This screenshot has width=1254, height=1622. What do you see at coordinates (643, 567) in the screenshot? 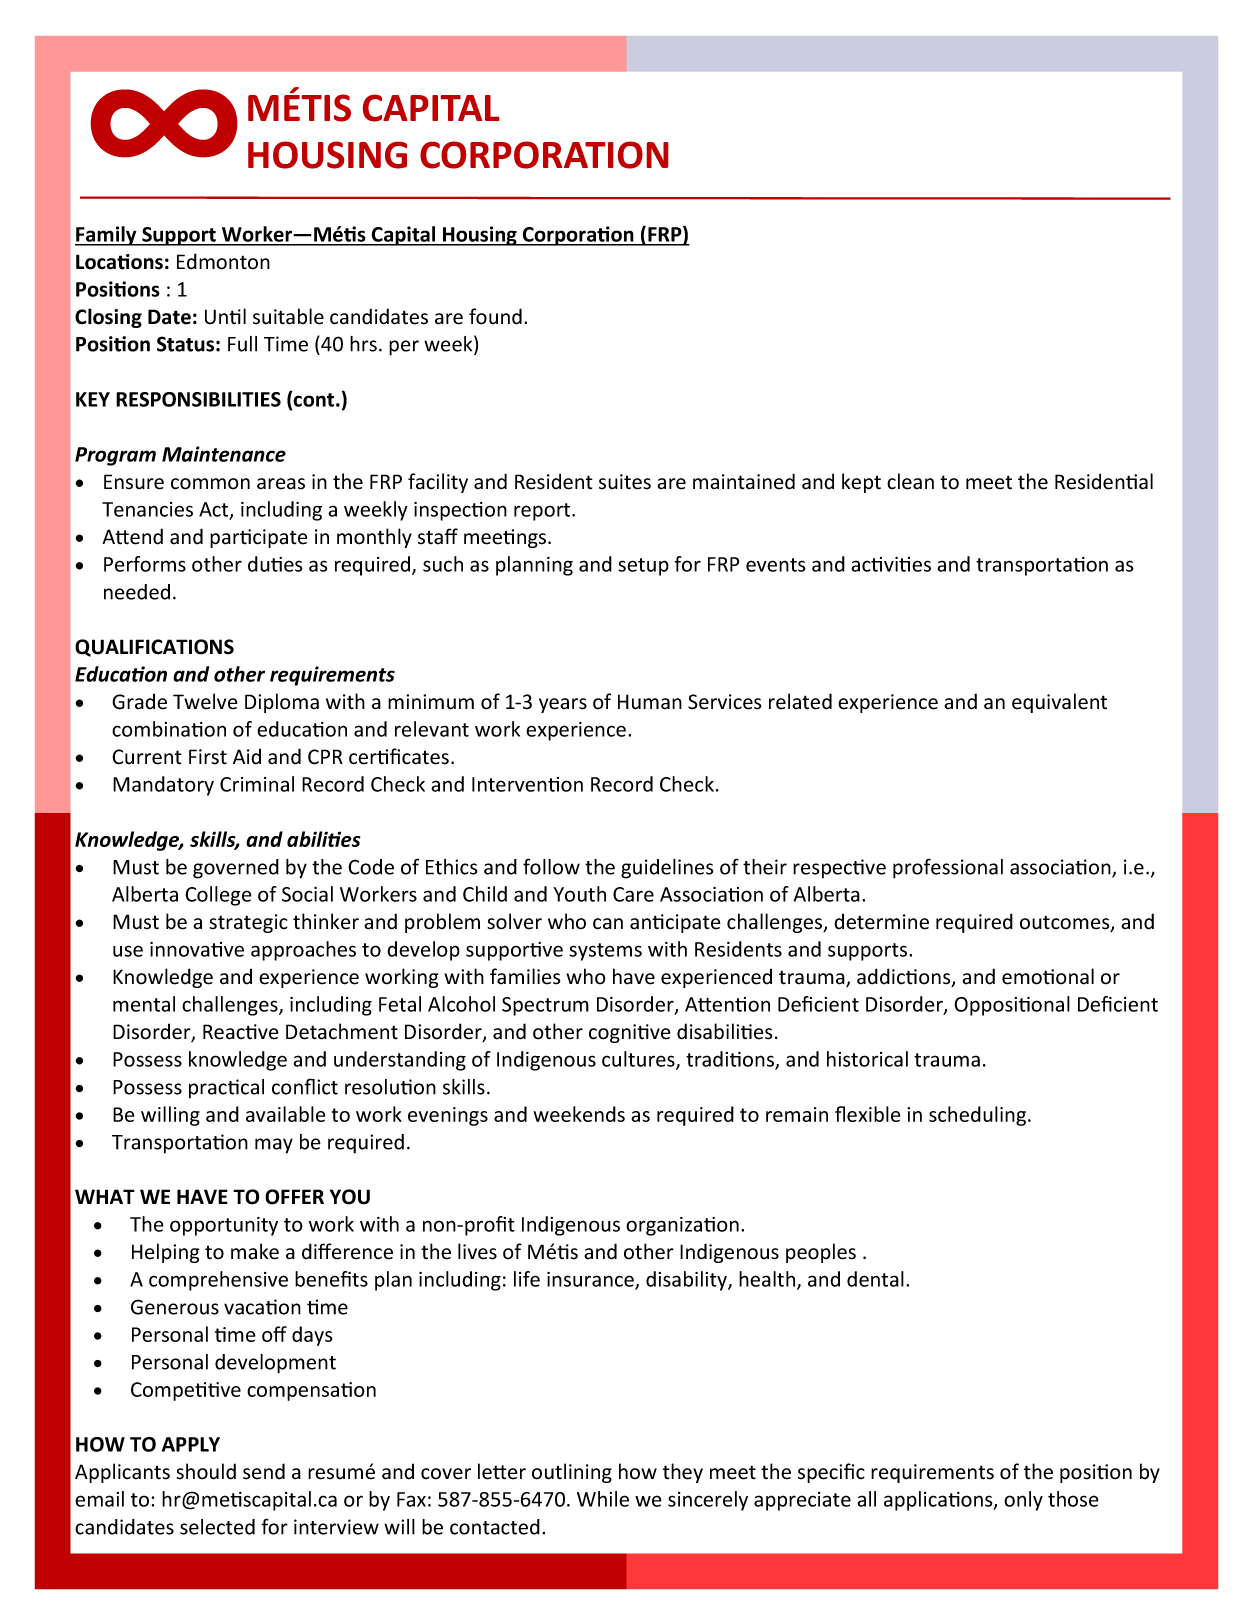
I see `setup` at bounding box center [643, 567].
